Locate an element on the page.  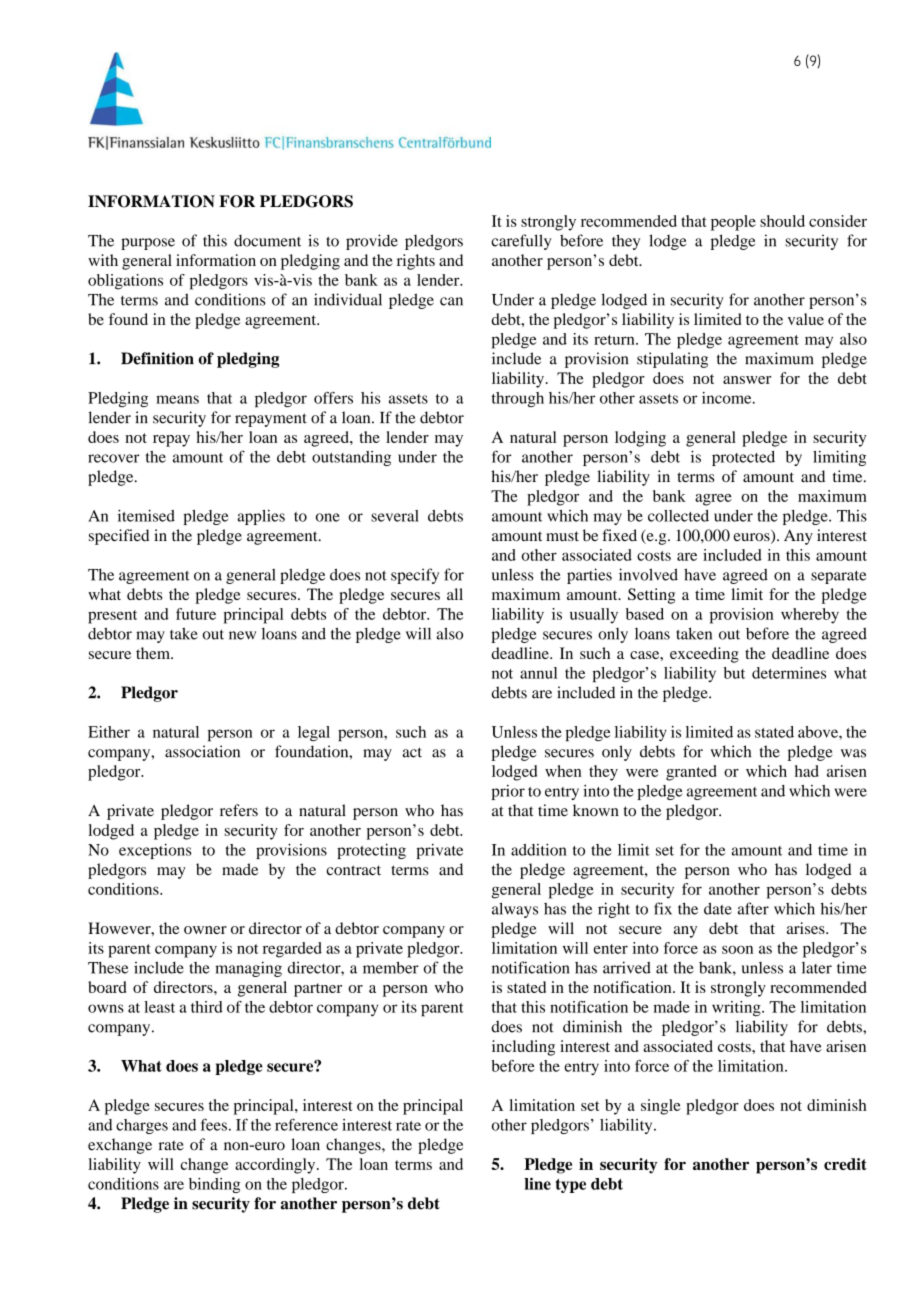
carefully is located at coordinates (521, 242).
